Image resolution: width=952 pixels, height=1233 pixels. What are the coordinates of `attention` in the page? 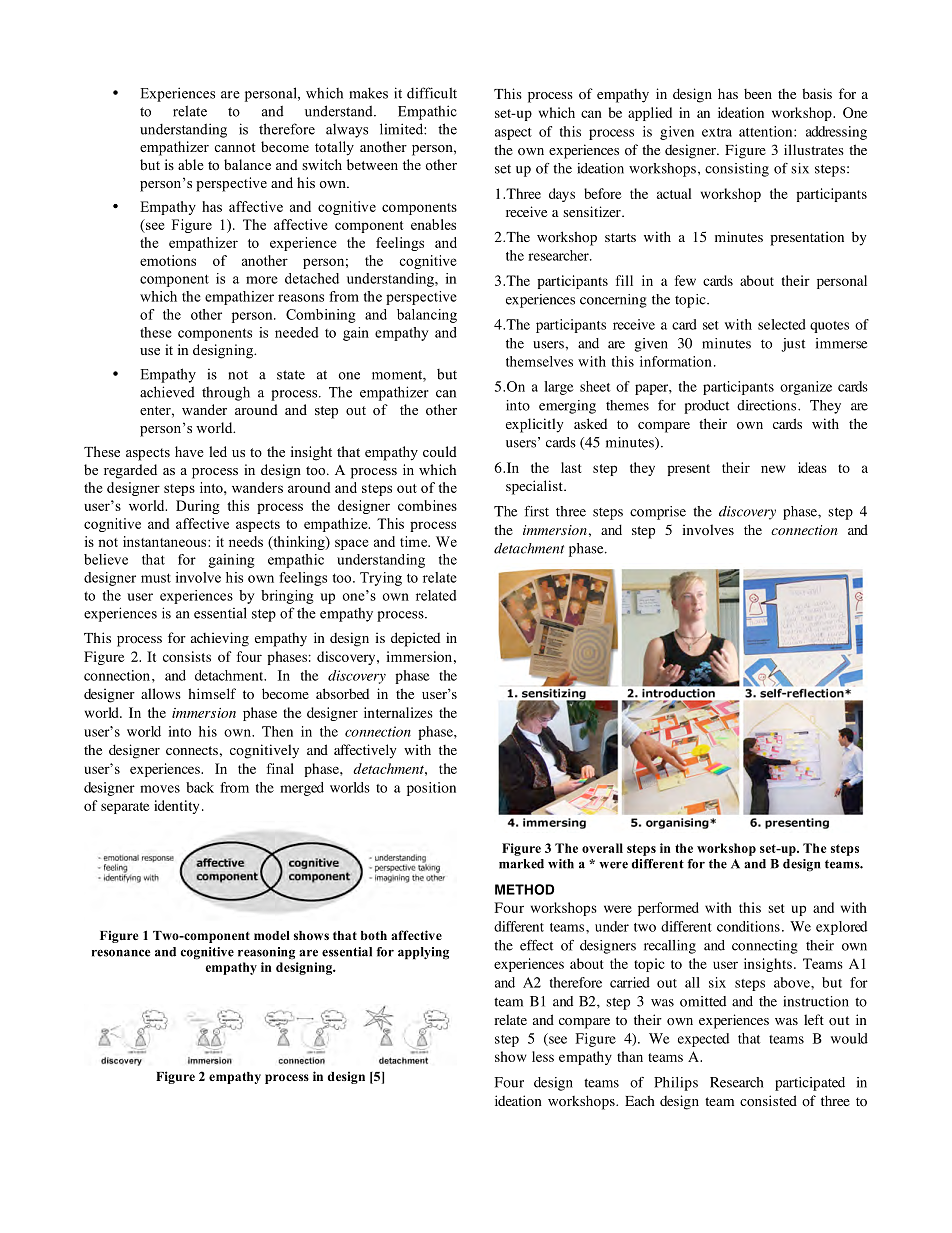 It's located at (767, 131).
